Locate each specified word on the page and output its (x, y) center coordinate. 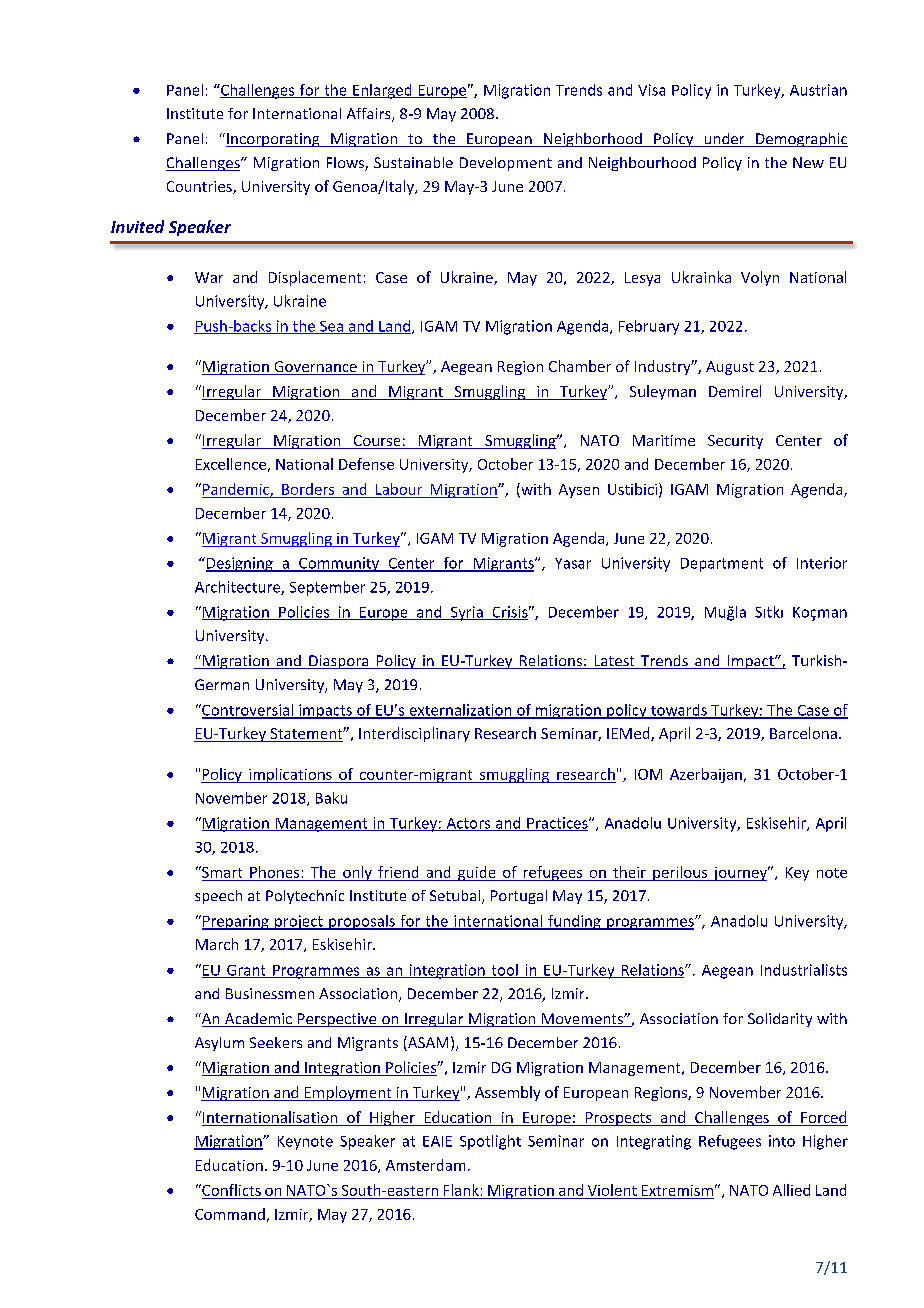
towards (678, 711)
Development (506, 164)
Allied (791, 1190)
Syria (466, 613)
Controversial (247, 711)
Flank (461, 1190)
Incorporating (274, 140)
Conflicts (230, 1190)
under (724, 140)
